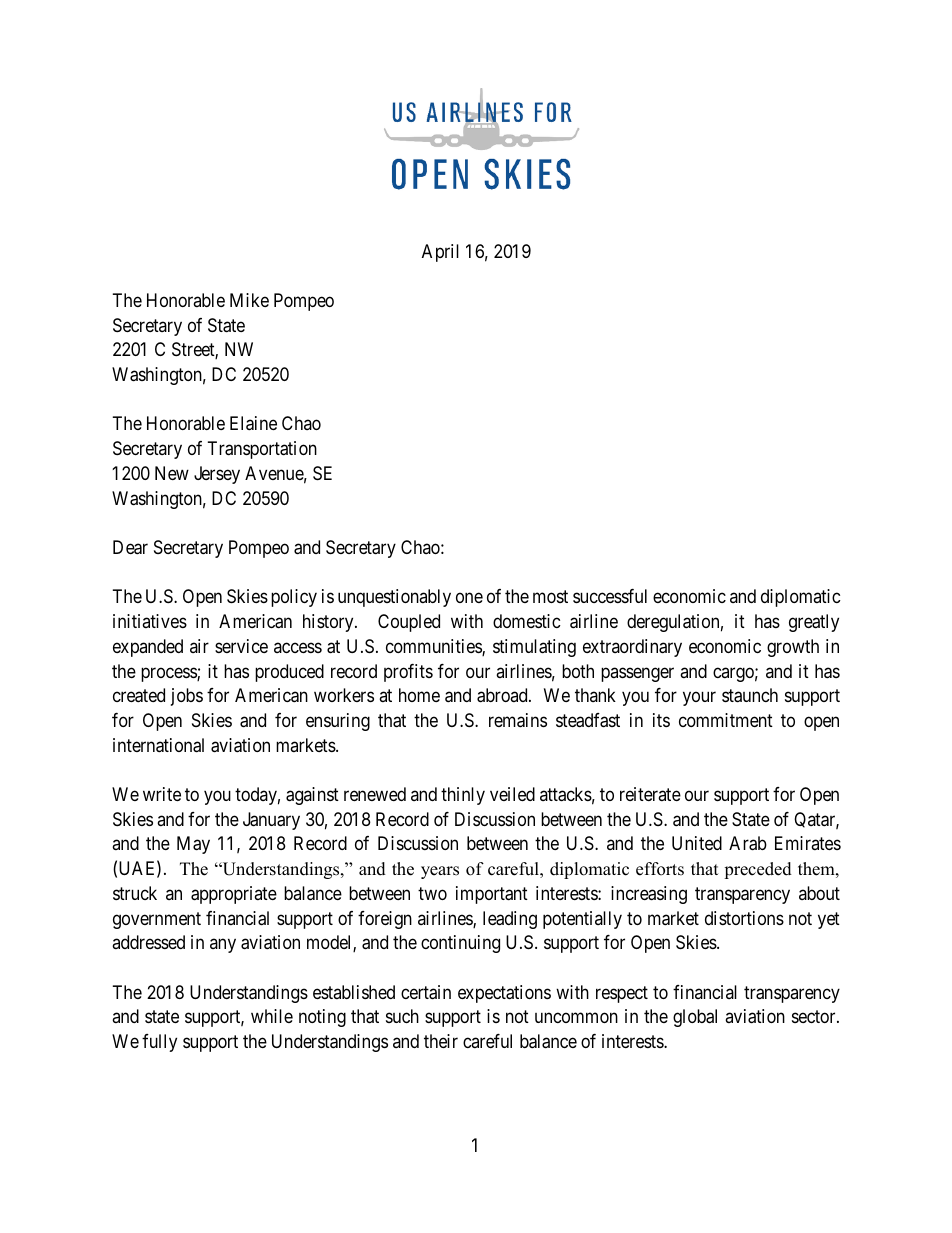  Describe the element at coordinates (793, 648) in the screenshot. I see `growth` at that location.
